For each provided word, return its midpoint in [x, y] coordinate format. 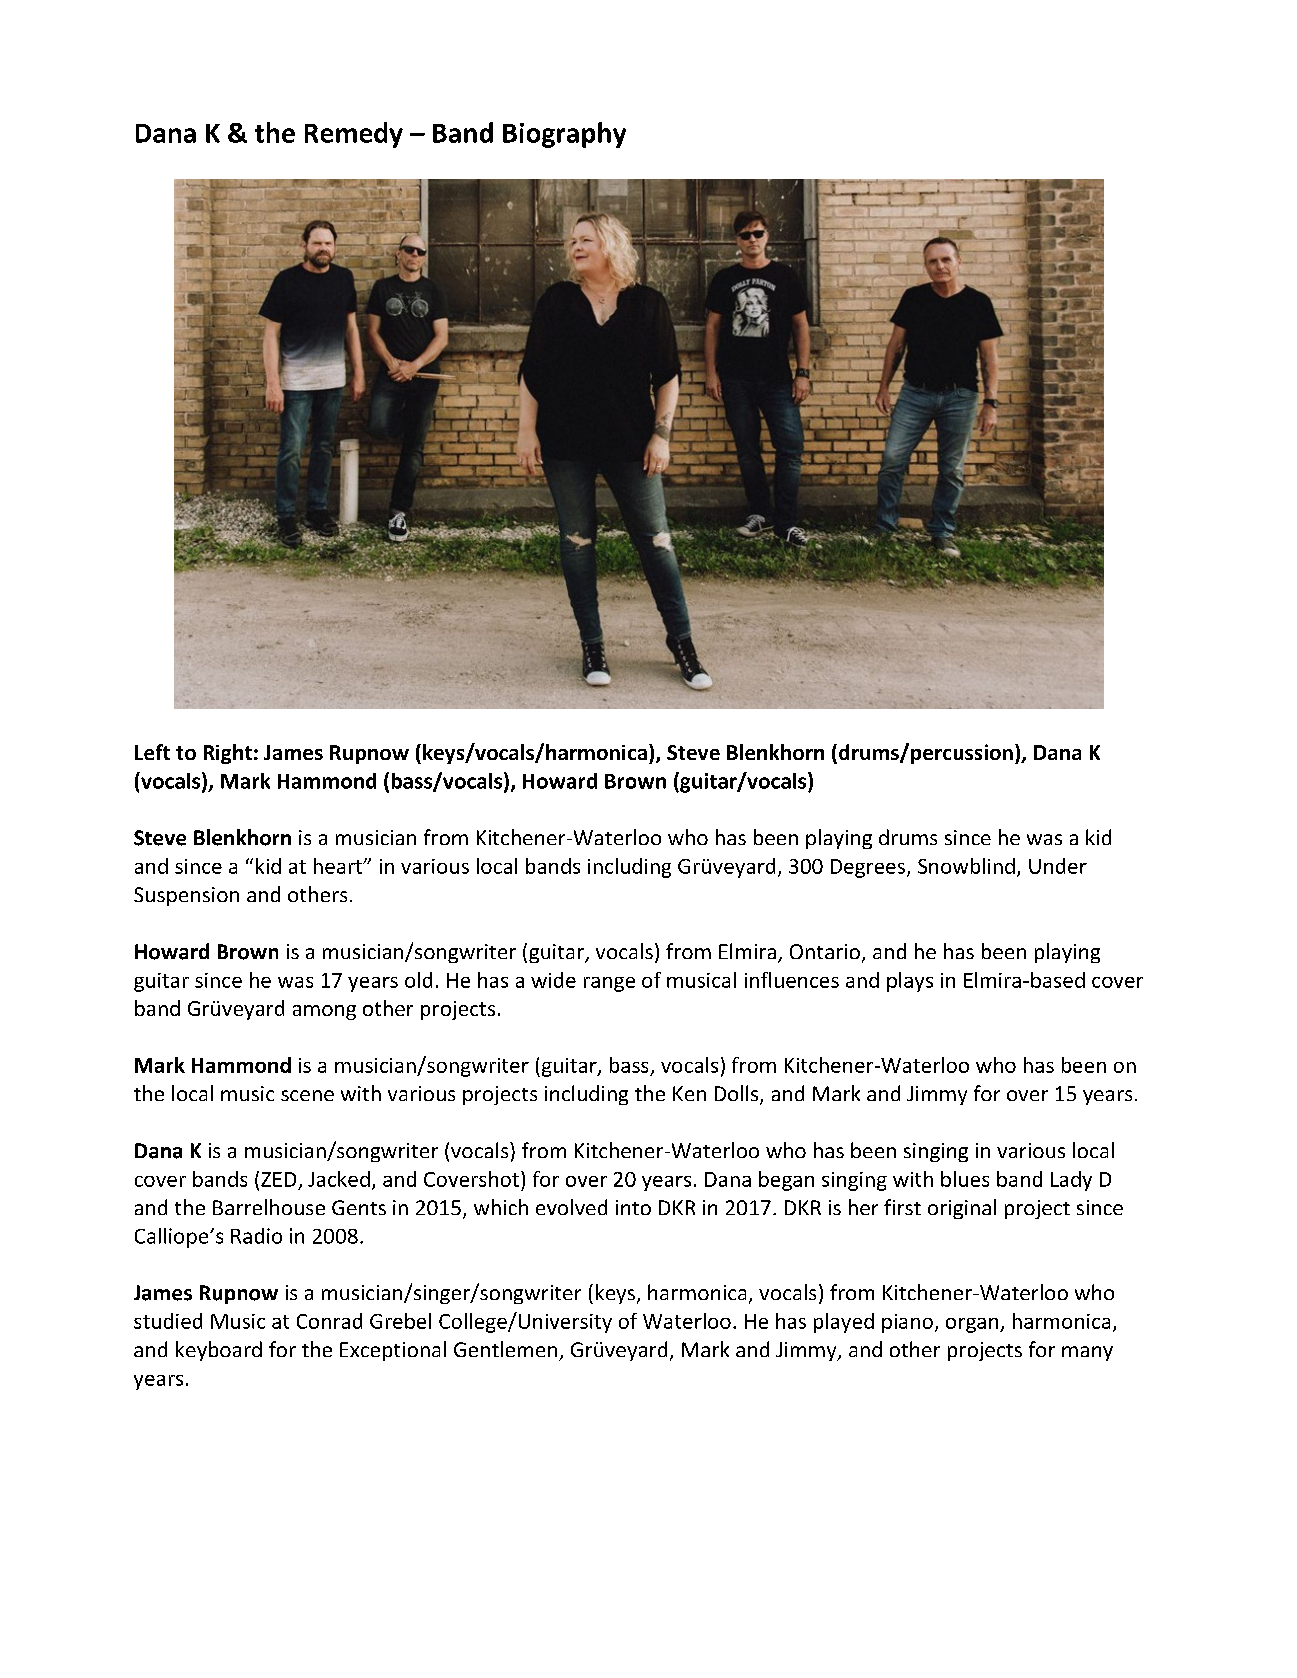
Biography [564, 135]
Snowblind [966, 866]
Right [228, 754]
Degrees [868, 868]
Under [1058, 866]
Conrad [329, 1321]
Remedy [354, 135]
